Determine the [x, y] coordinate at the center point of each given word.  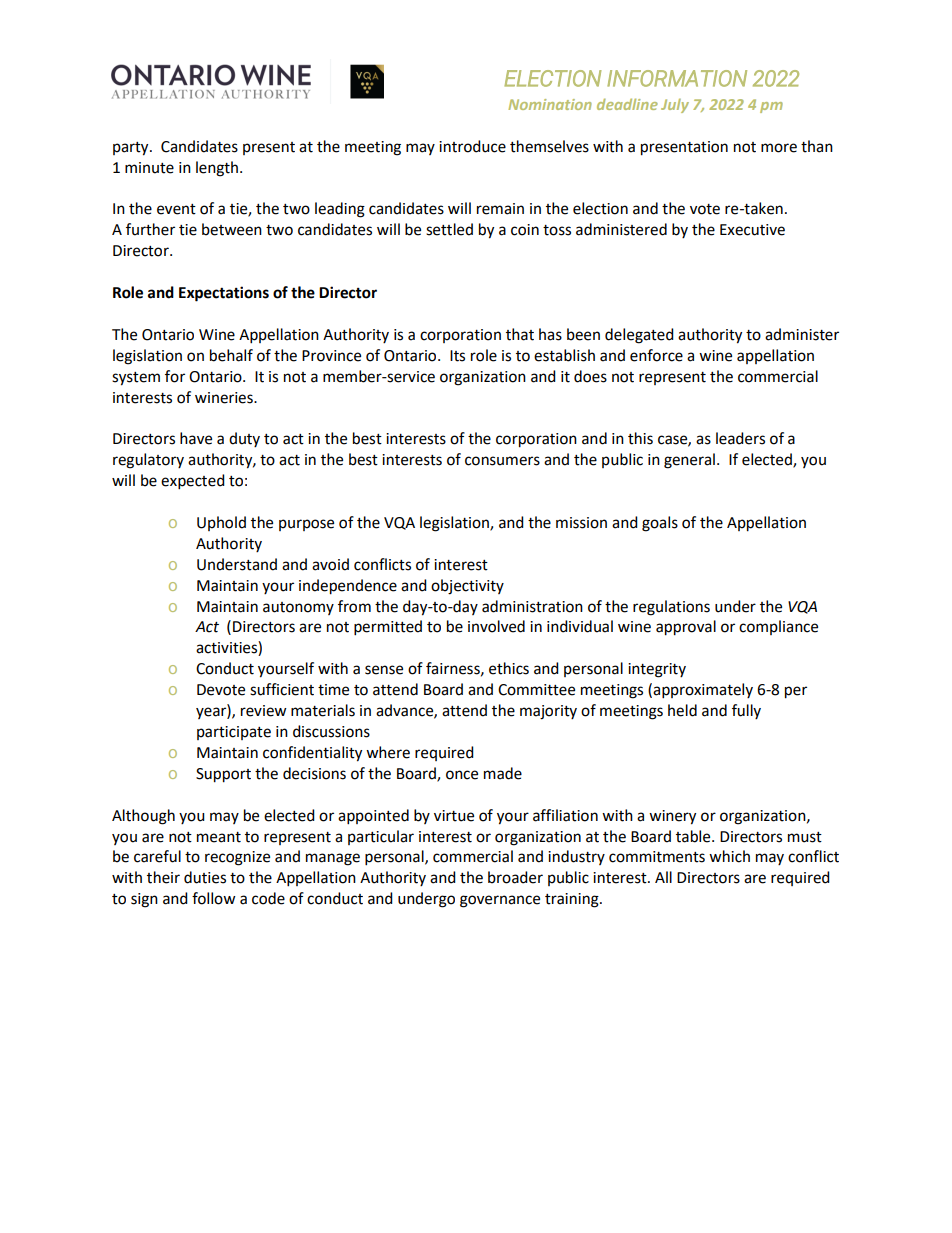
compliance [778, 627]
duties [205, 877]
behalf [231, 355]
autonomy [298, 608]
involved [496, 626]
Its [457, 356]
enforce [656, 355]
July [675, 106]
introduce [472, 146]
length [218, 169]
